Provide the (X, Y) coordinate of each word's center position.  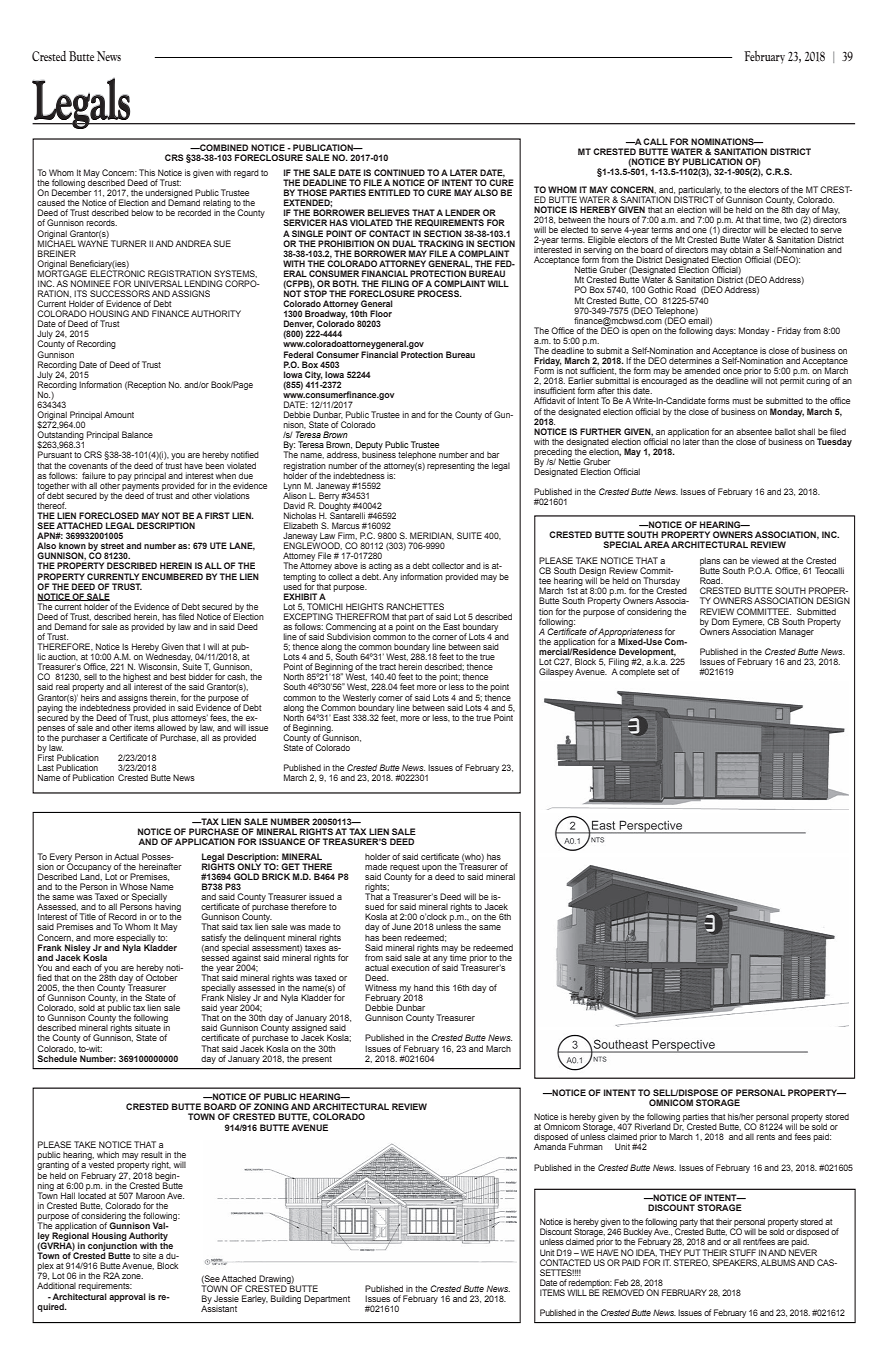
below (142, 212)
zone (132, 1276)
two (791, 220)
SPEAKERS (735, 1263)
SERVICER (305, 222)
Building (286, 1299)
